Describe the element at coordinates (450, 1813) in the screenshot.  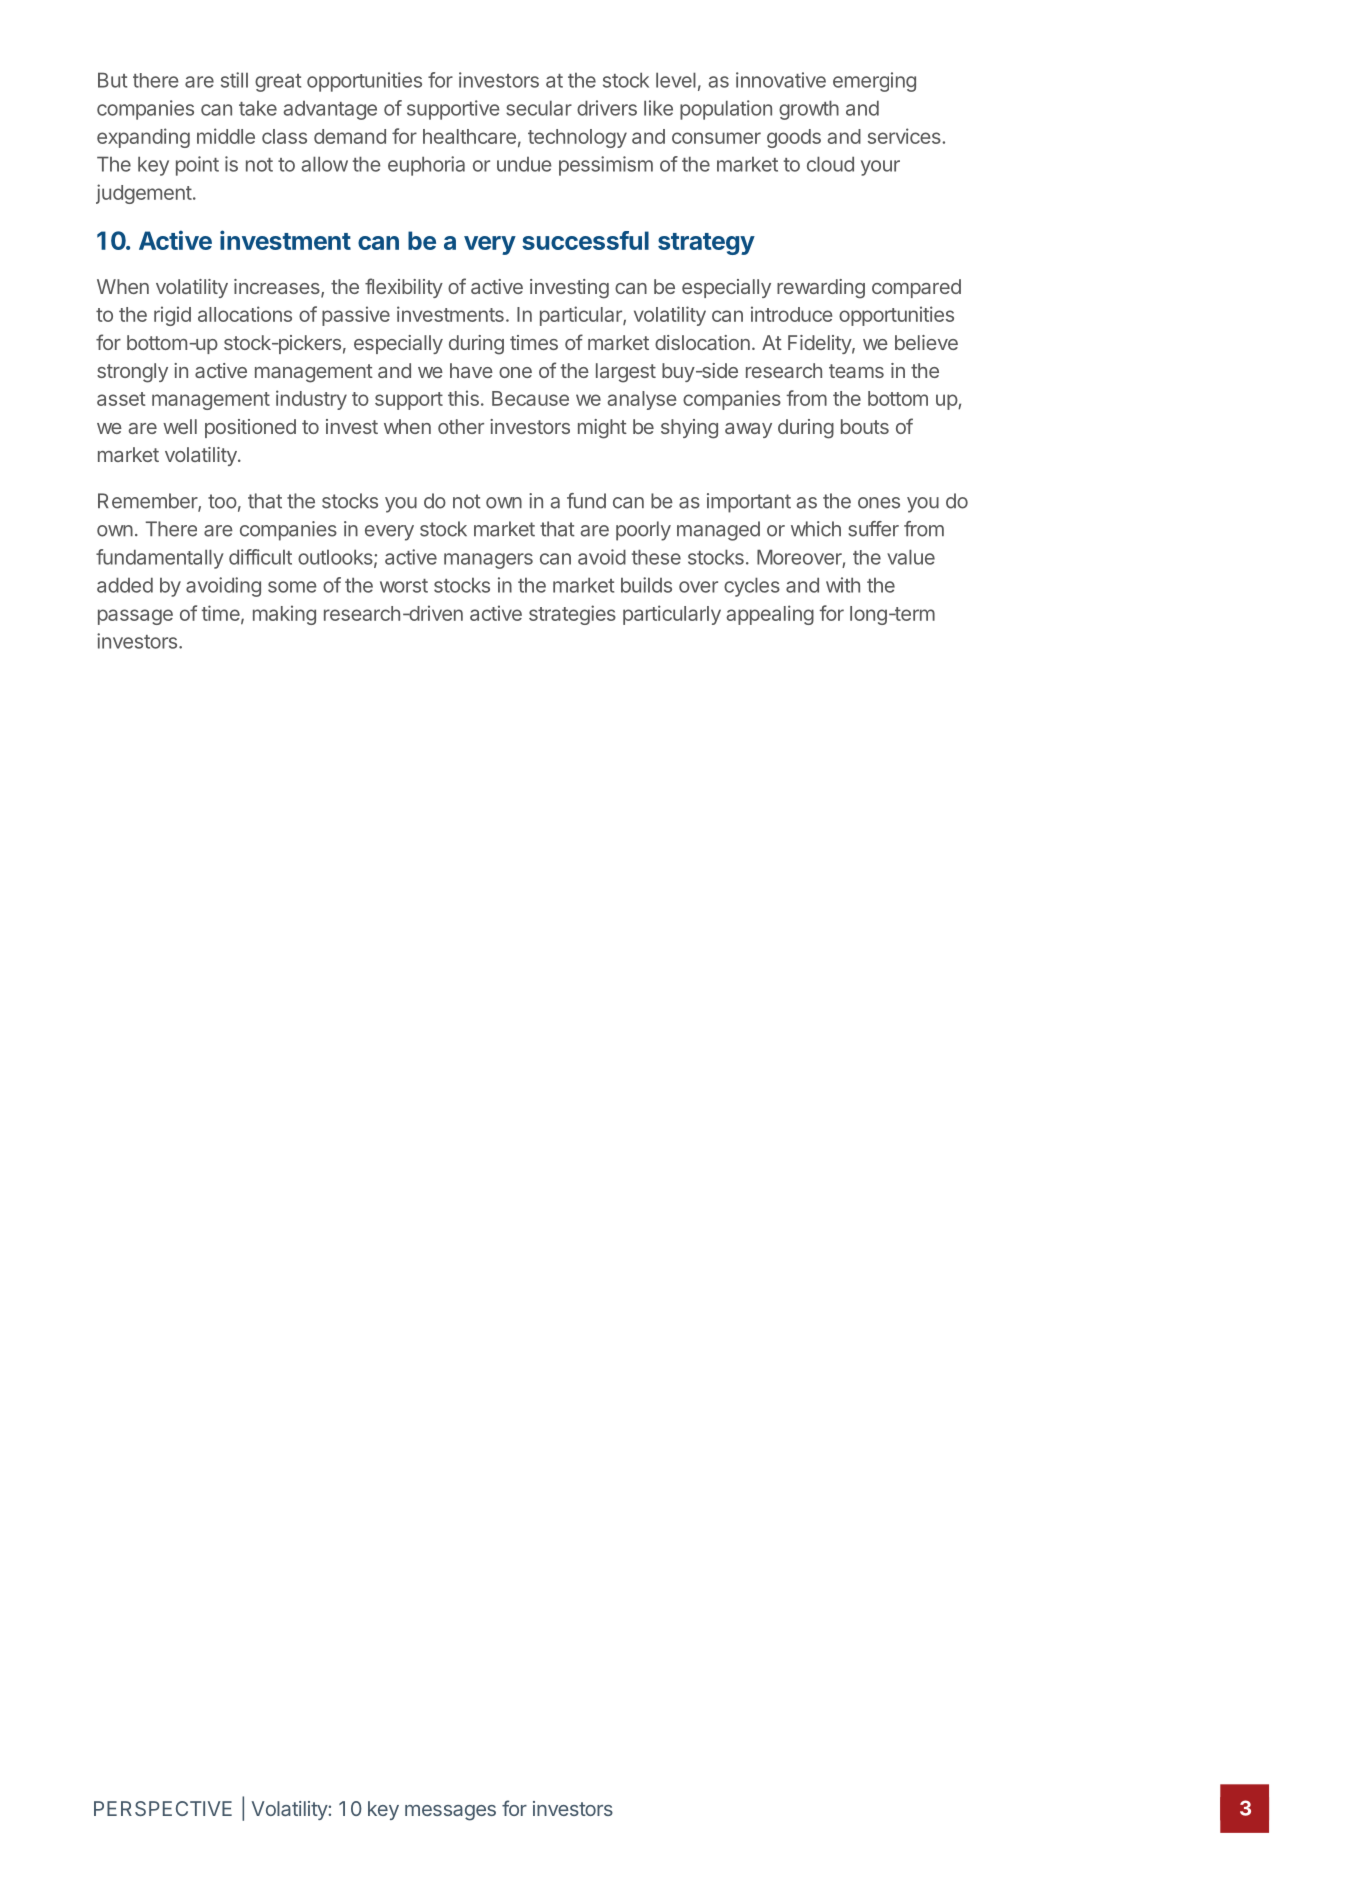
I see `messages` at that location.
